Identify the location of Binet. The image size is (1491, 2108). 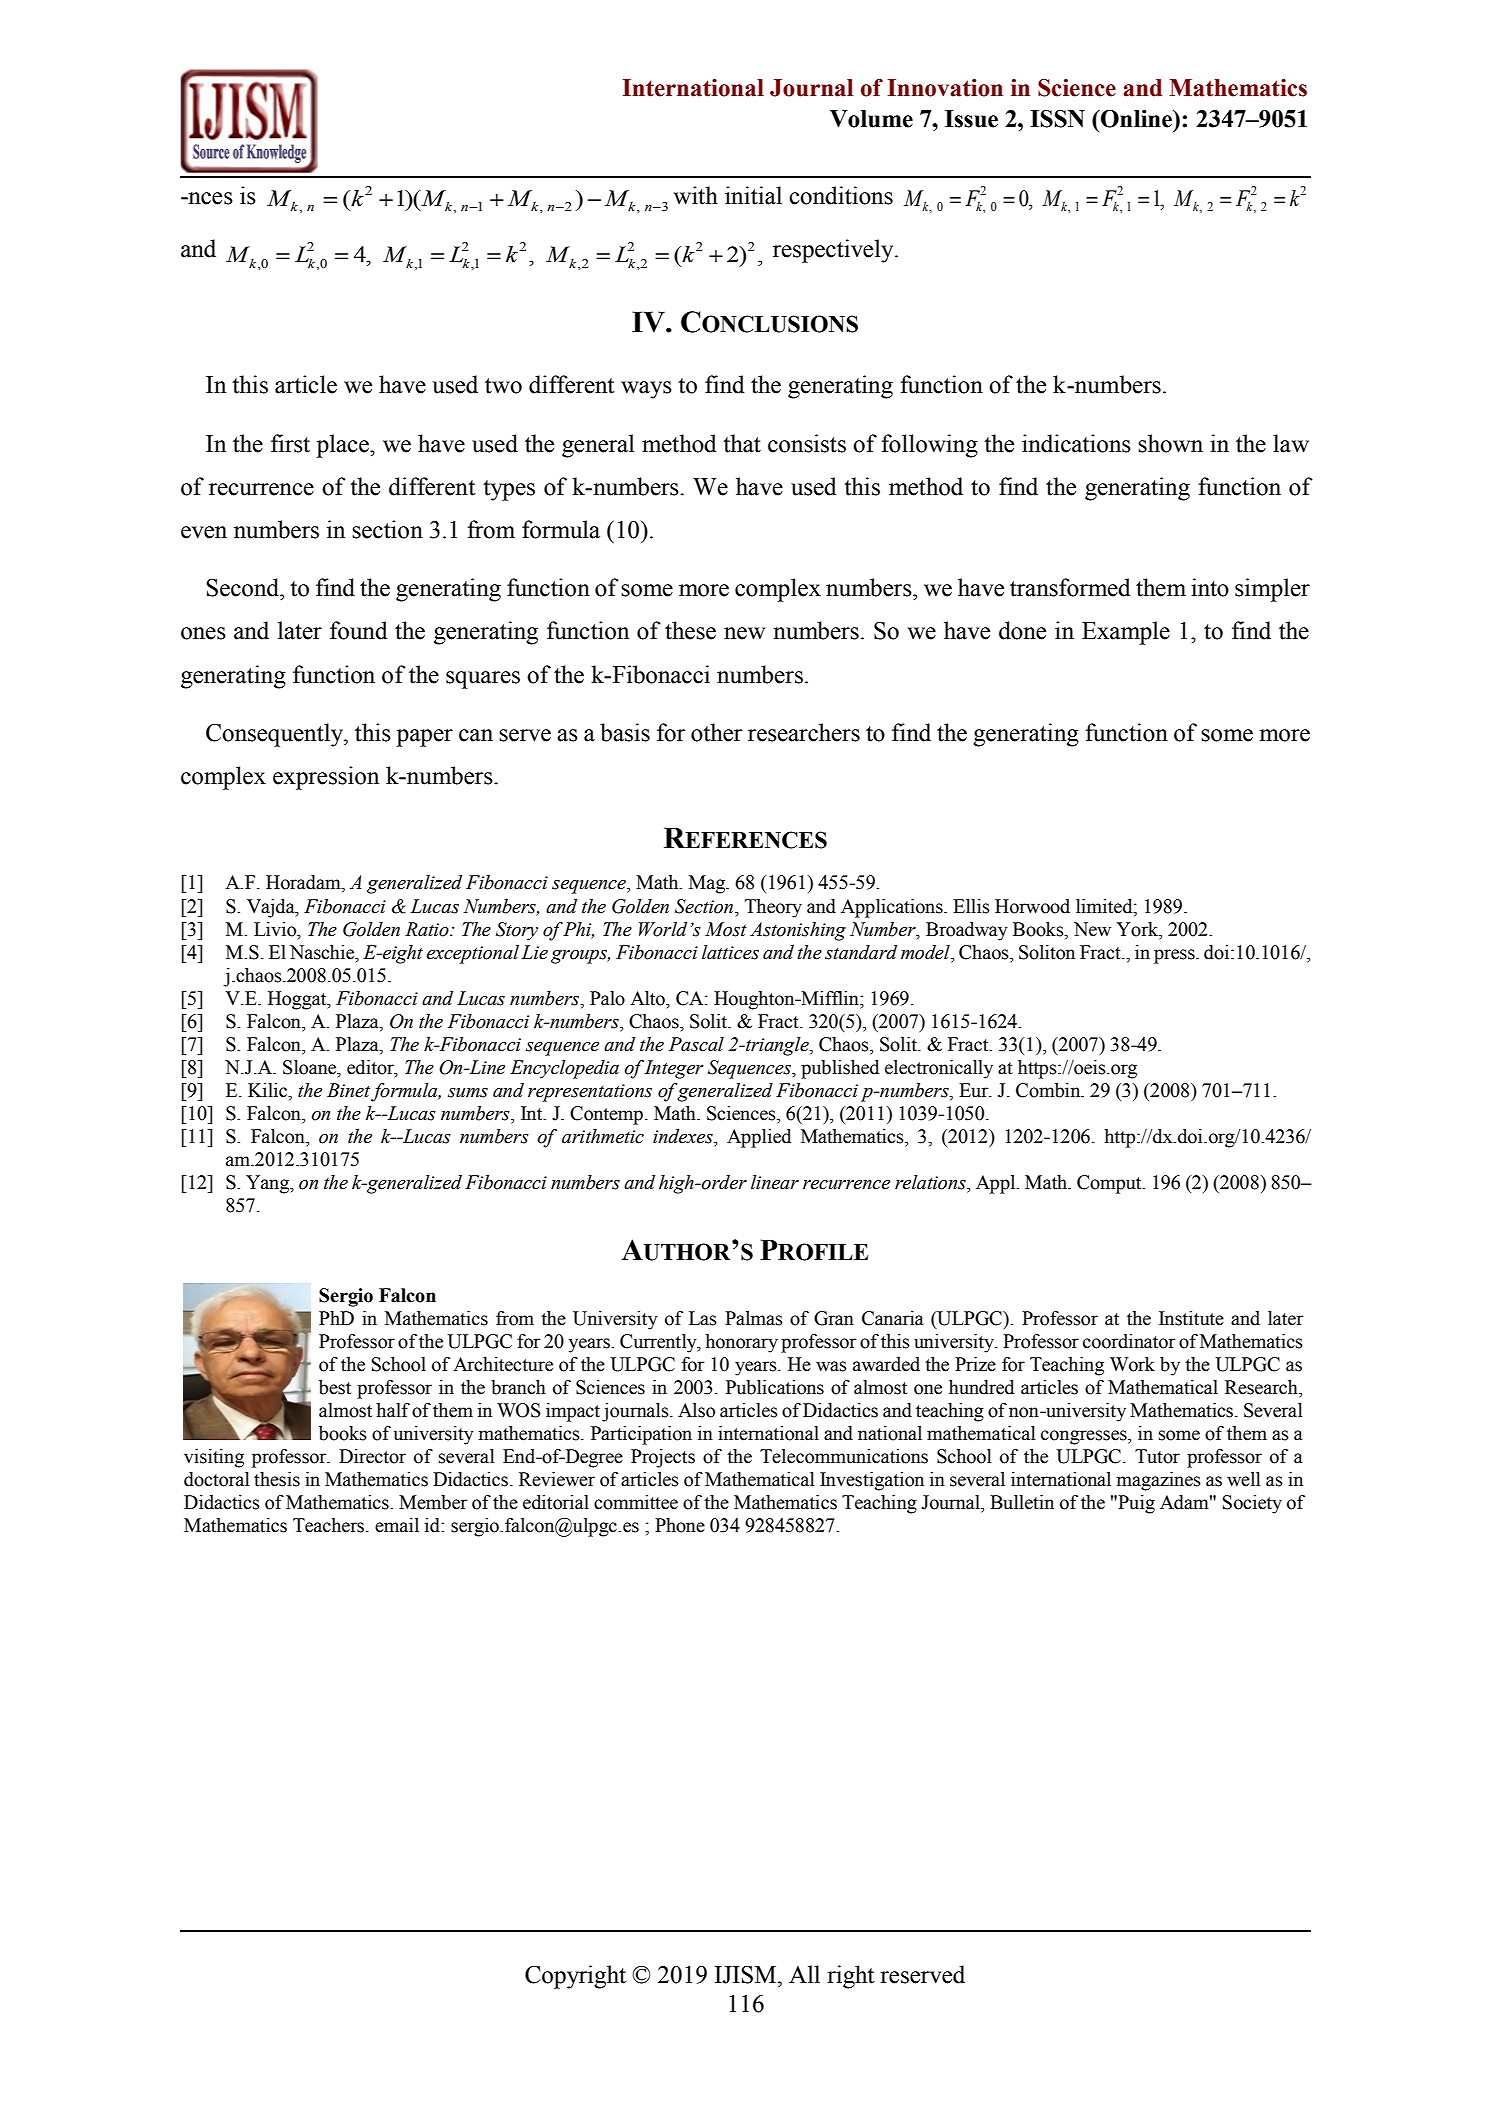
(348, 1090).
